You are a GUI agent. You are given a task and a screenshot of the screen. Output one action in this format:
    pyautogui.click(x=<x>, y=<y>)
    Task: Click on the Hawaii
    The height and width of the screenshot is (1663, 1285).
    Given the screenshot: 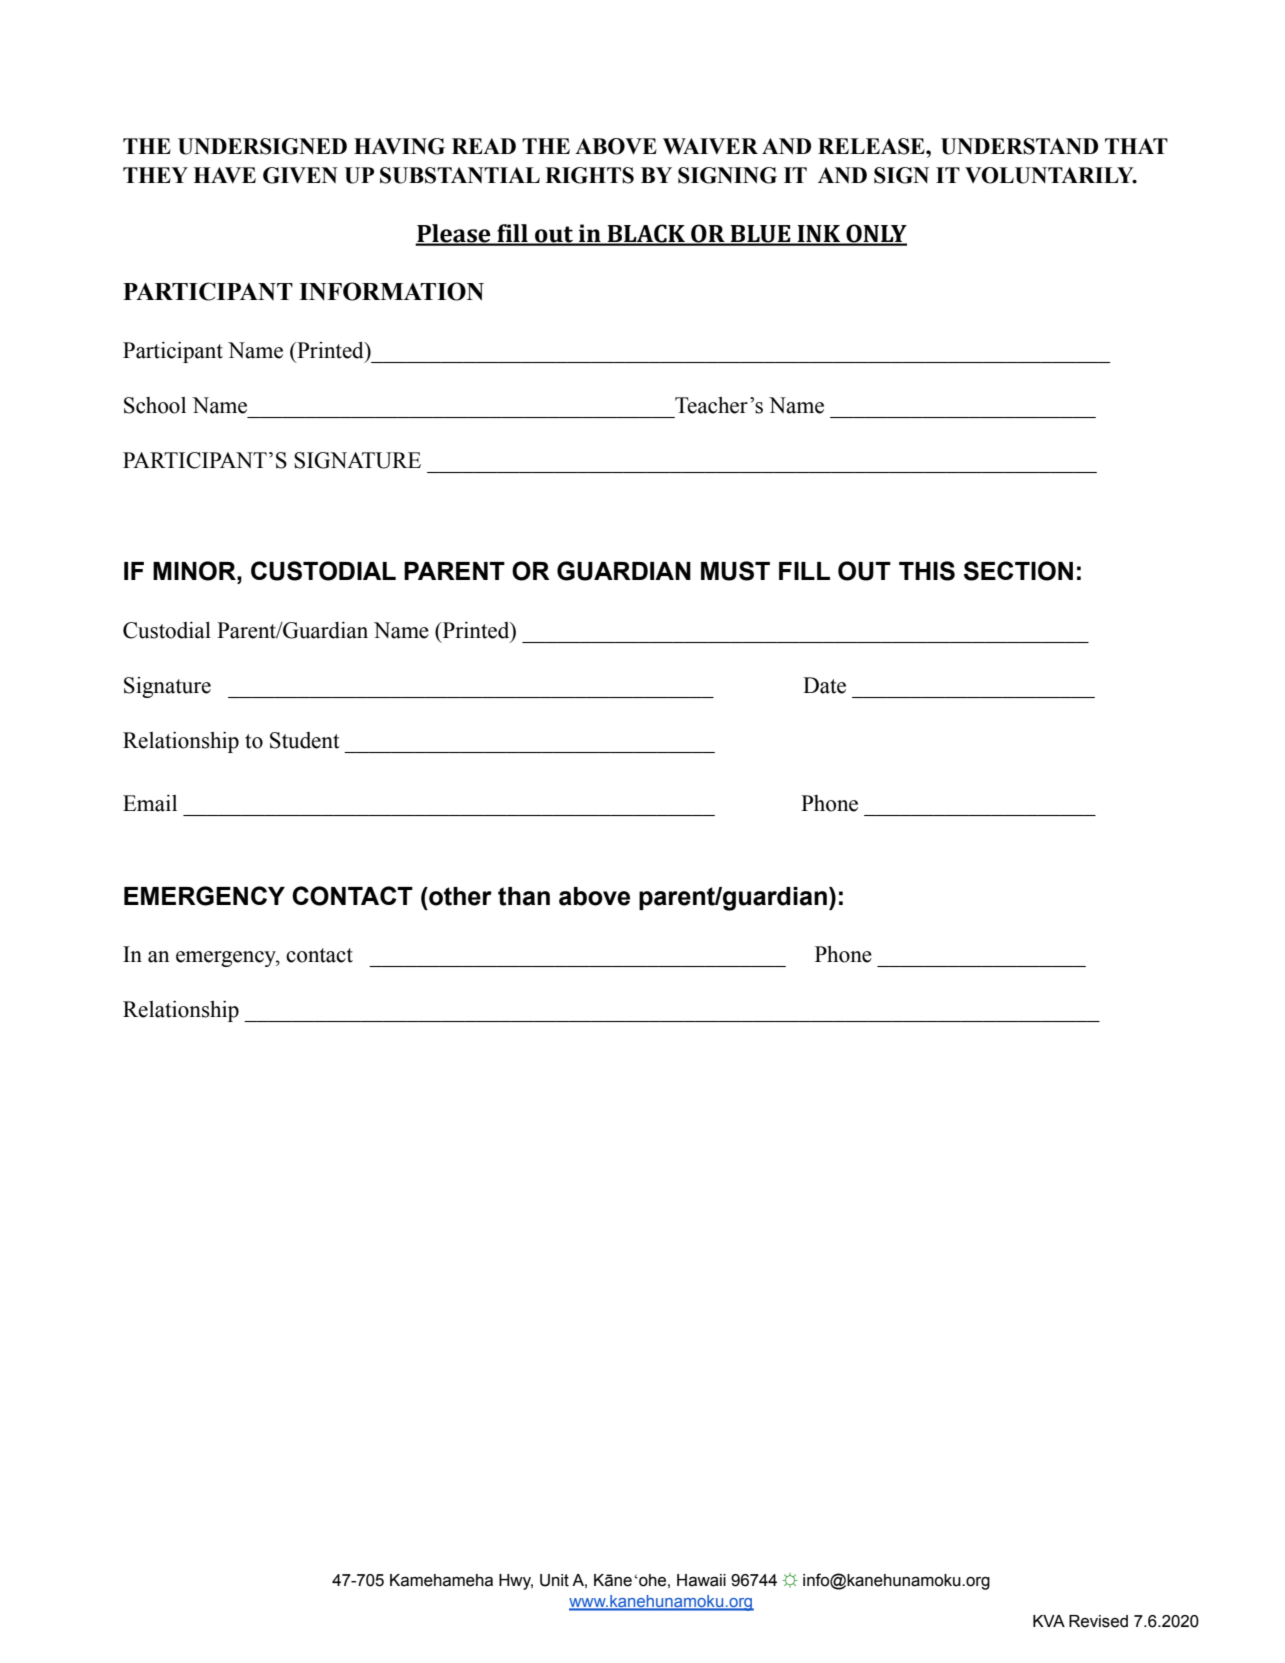 What is the action you would take?
    pyautogui.click(x=701, y=1580)
